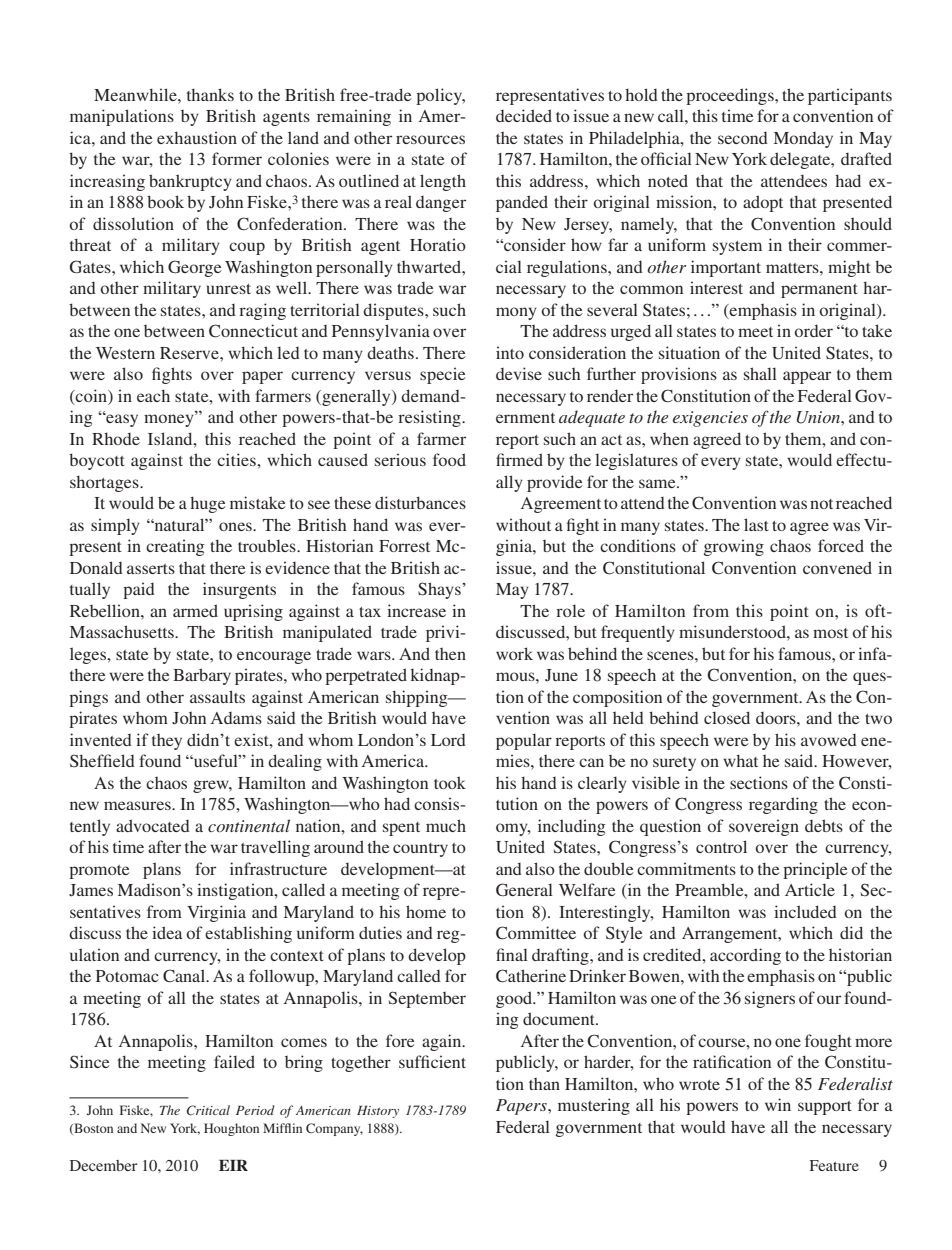  What do you see at coordinates (378, 1112) in the screenshot?
I see `History` at bounding box center [378, 1112].
